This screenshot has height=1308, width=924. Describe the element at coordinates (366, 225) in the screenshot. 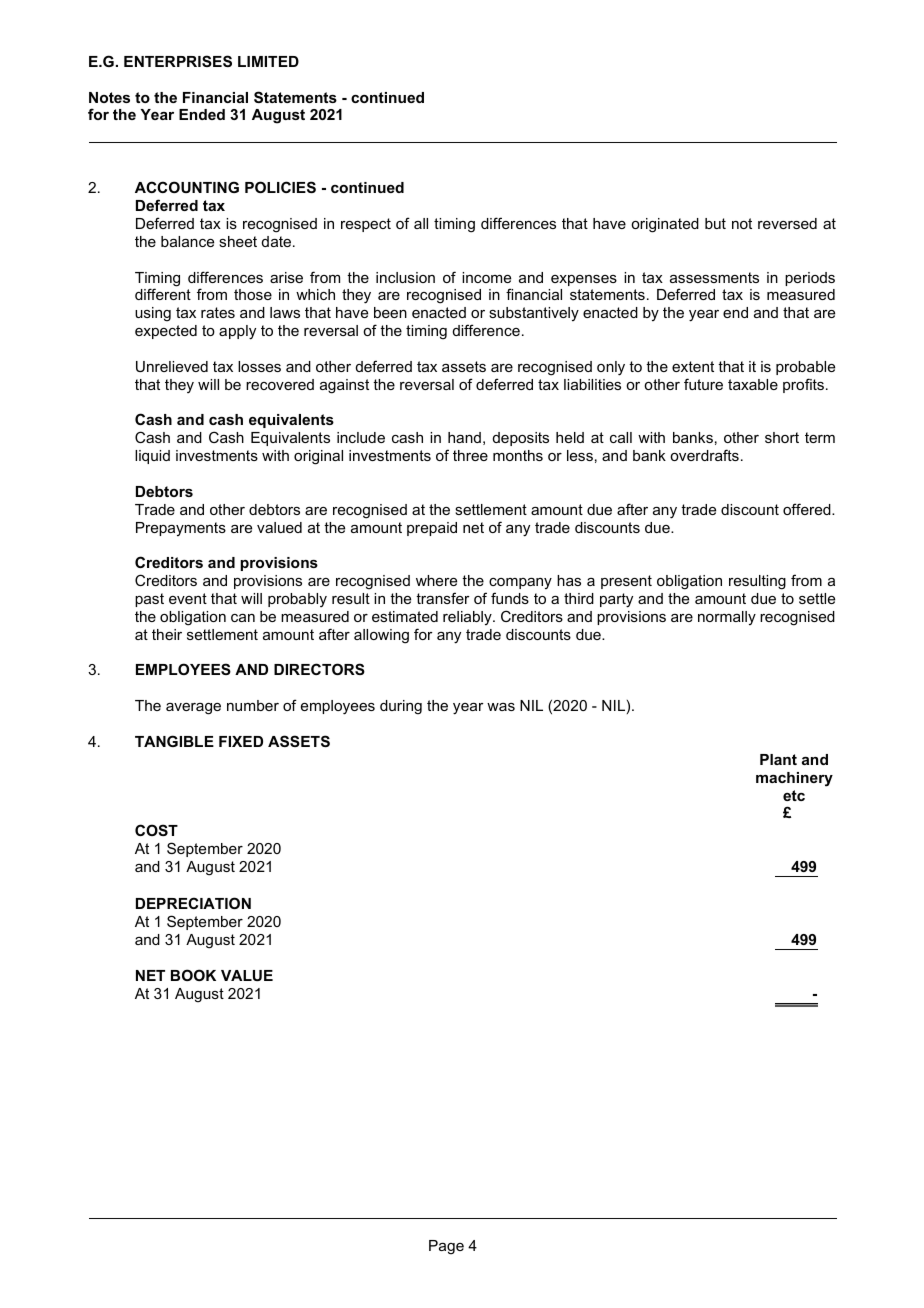

I see `respect` at that location.
